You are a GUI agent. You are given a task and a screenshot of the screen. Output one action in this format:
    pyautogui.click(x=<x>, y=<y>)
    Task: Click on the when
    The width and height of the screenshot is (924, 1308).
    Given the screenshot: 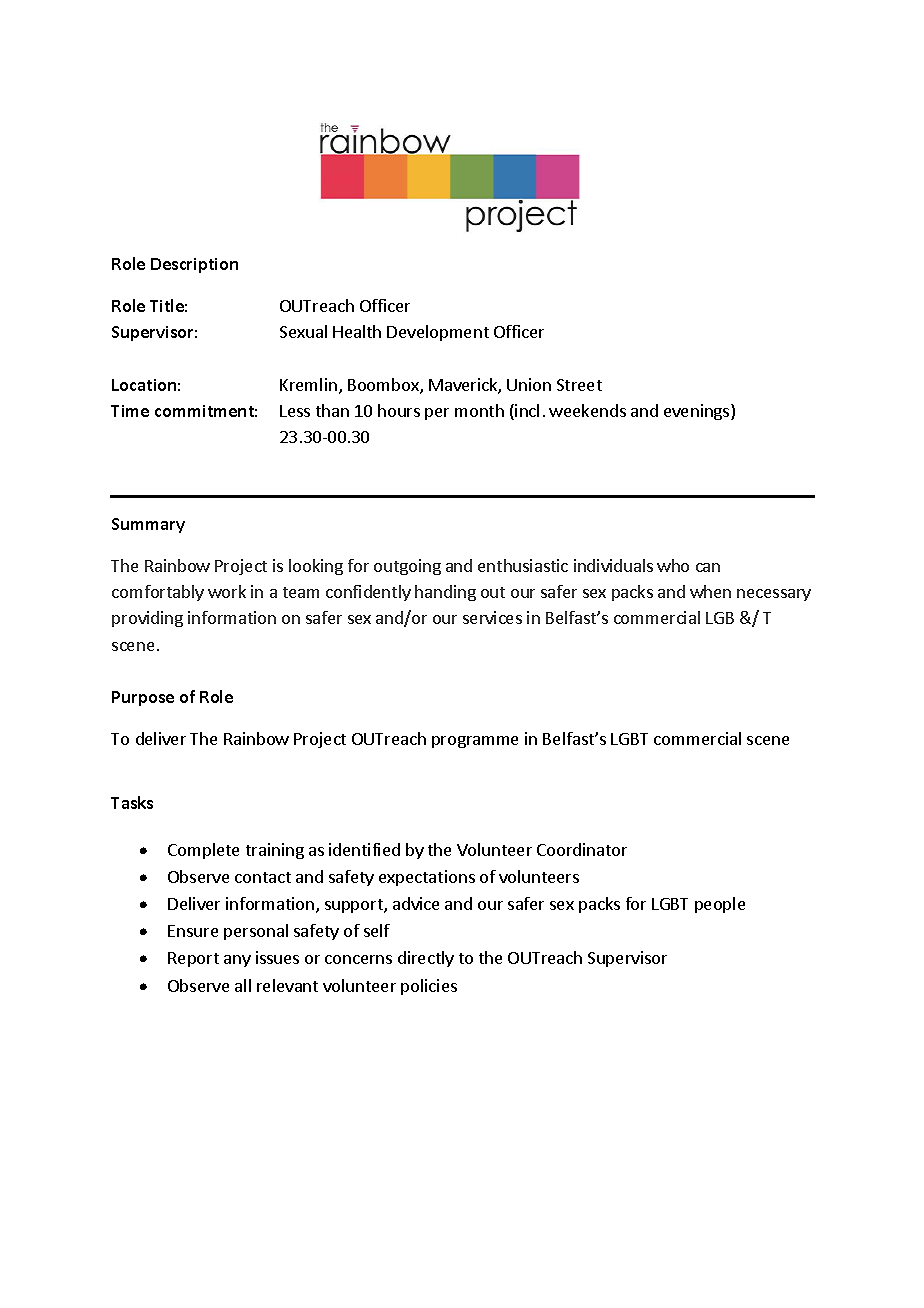 What is the action you would take?
    pyautogui.click(x=710, y=591)
